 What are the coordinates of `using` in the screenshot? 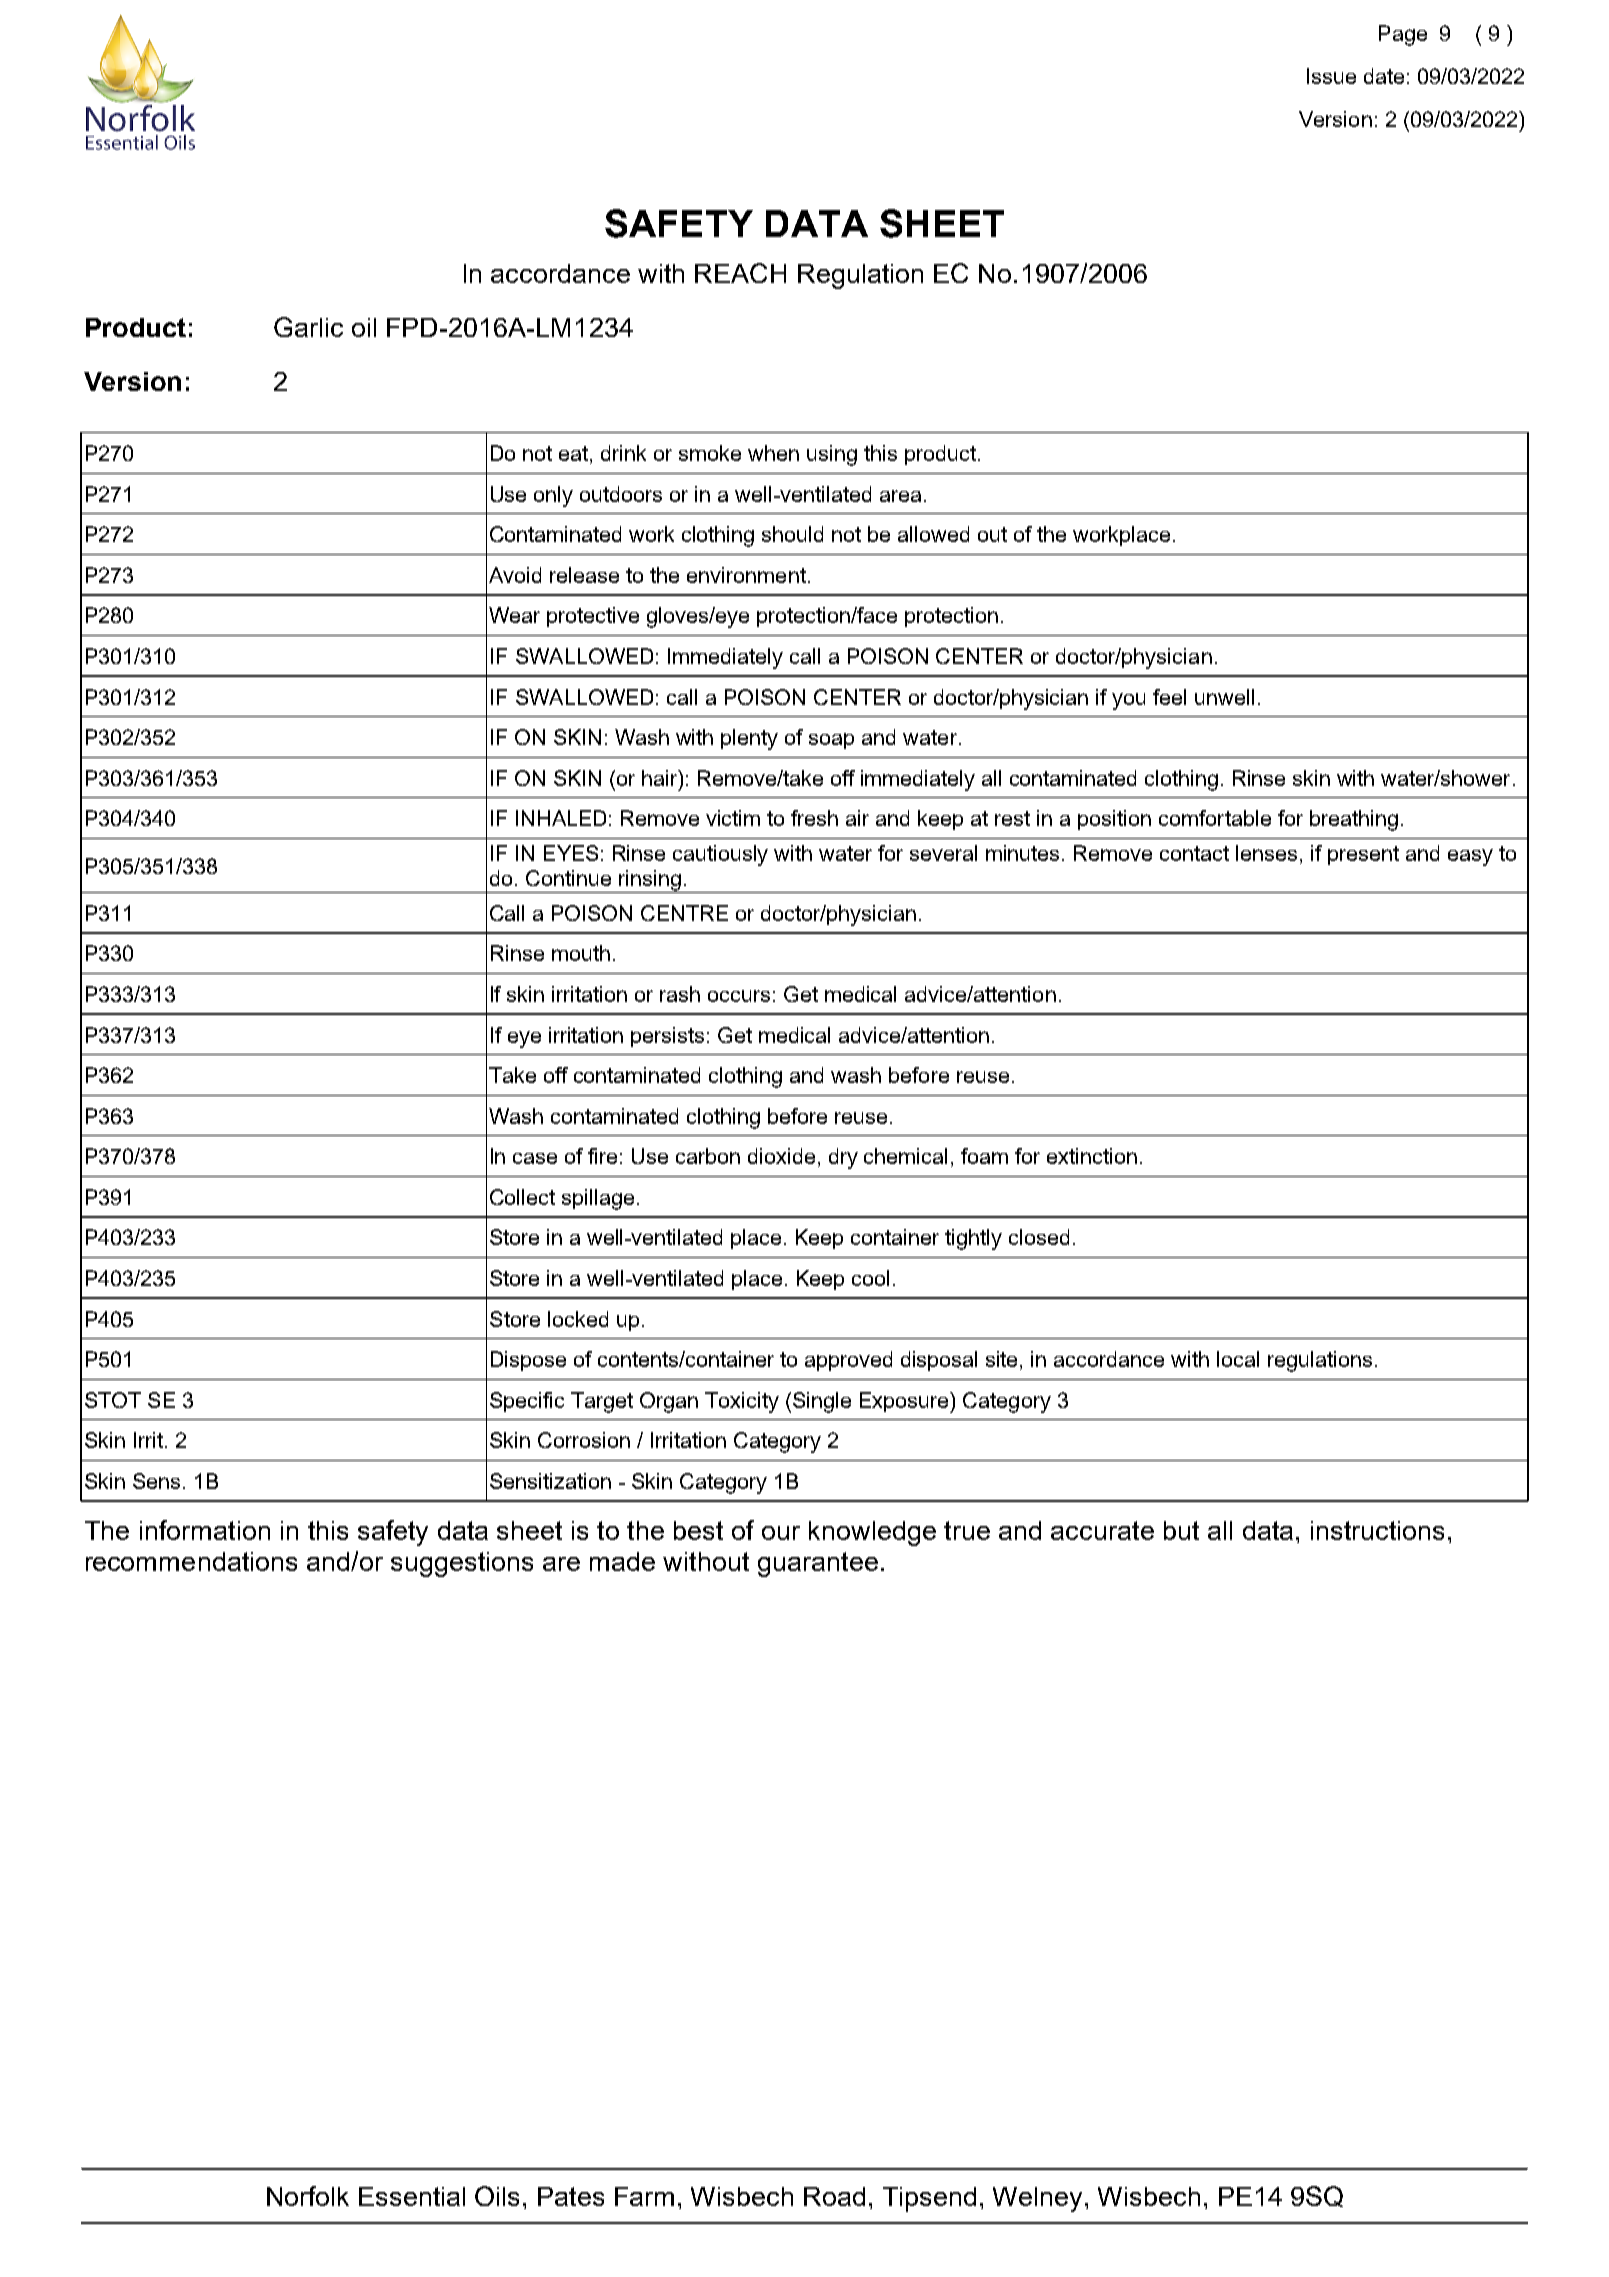 It's located at (832, 455).
